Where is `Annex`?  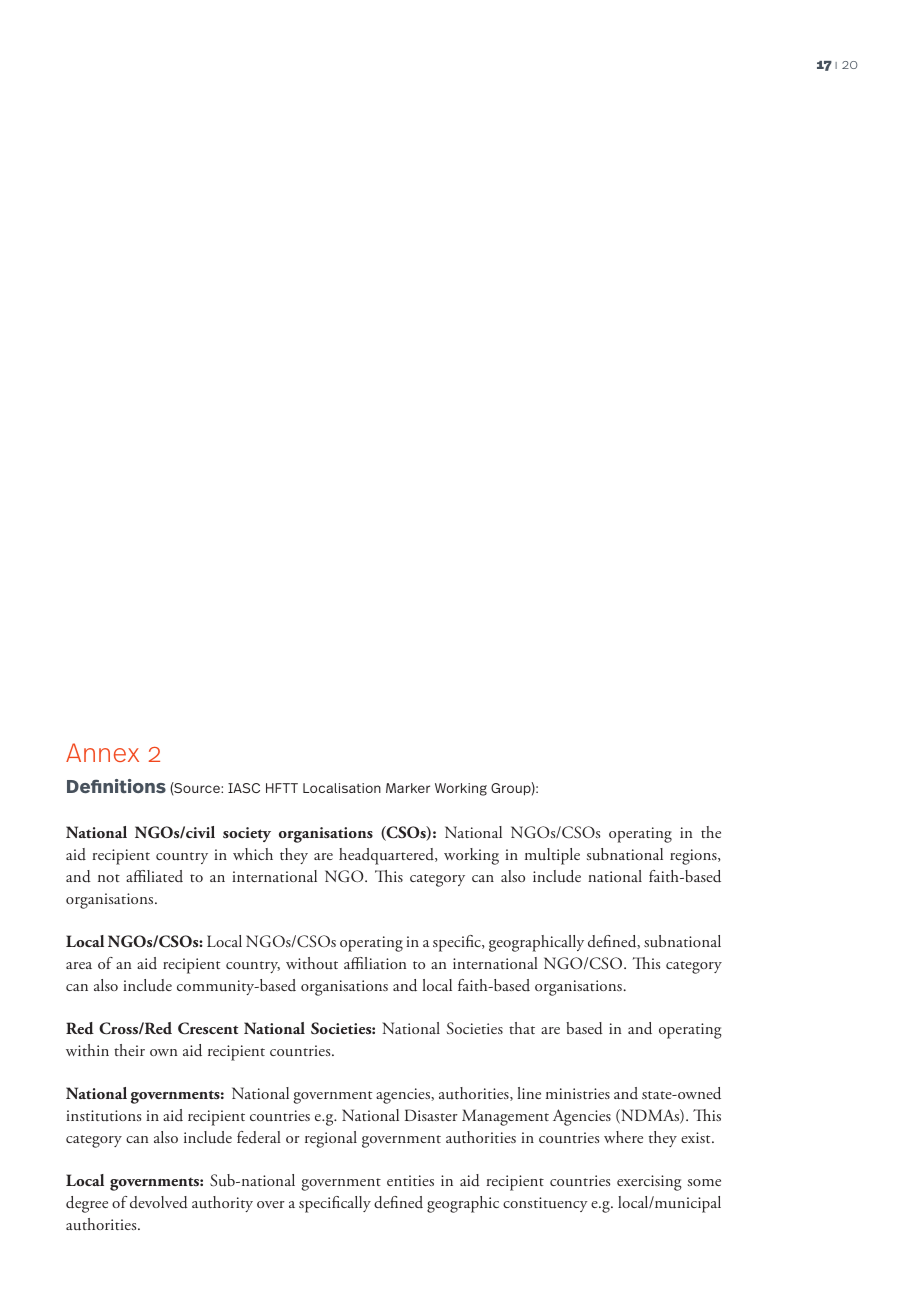
Annex is located at coordinates (102, 752).
